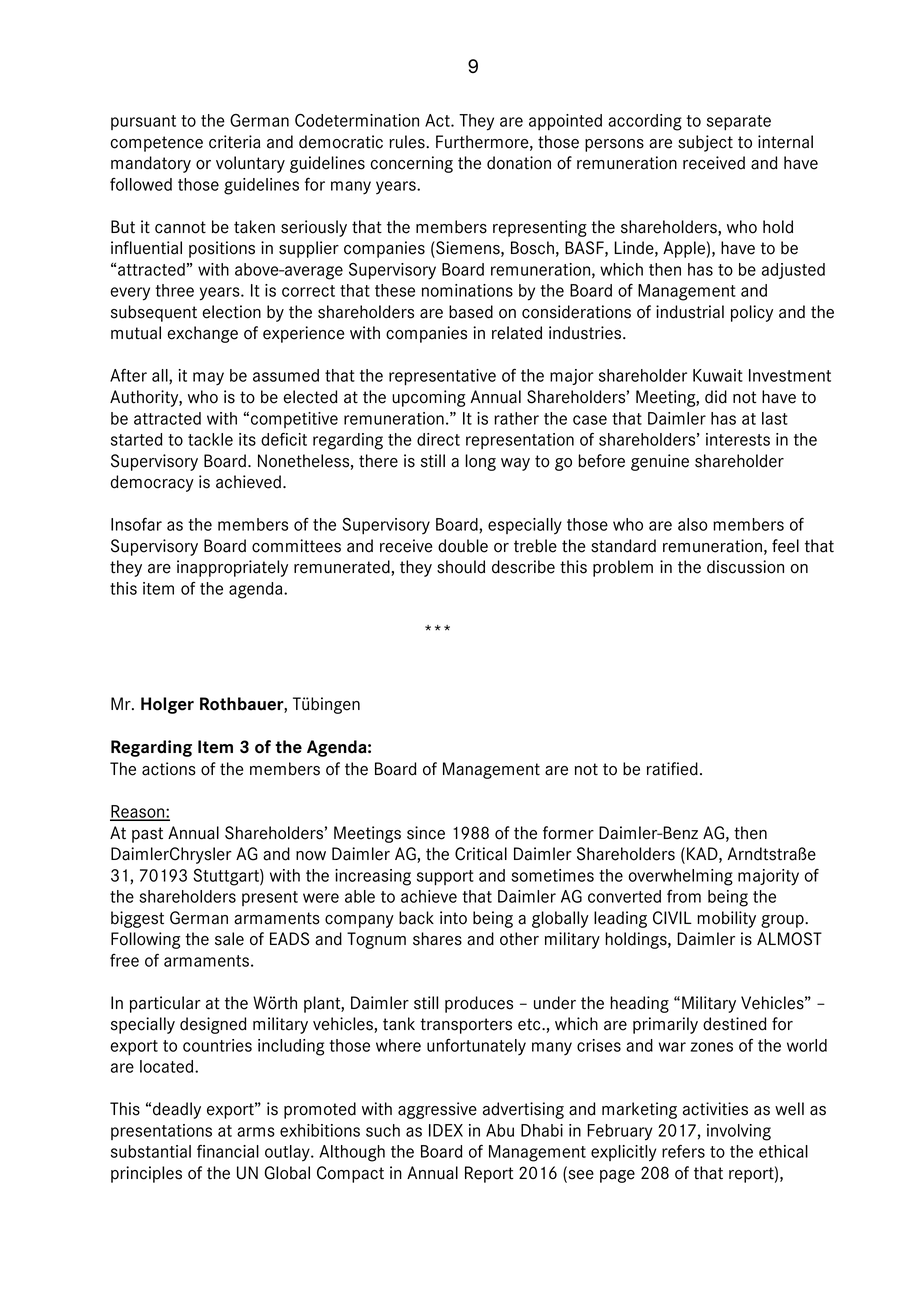 Image resolution: width=924 pixels, height=1308 pixels. Describe the element at coordinates (480, 462) in the screenshot. I see `long` at that location.
